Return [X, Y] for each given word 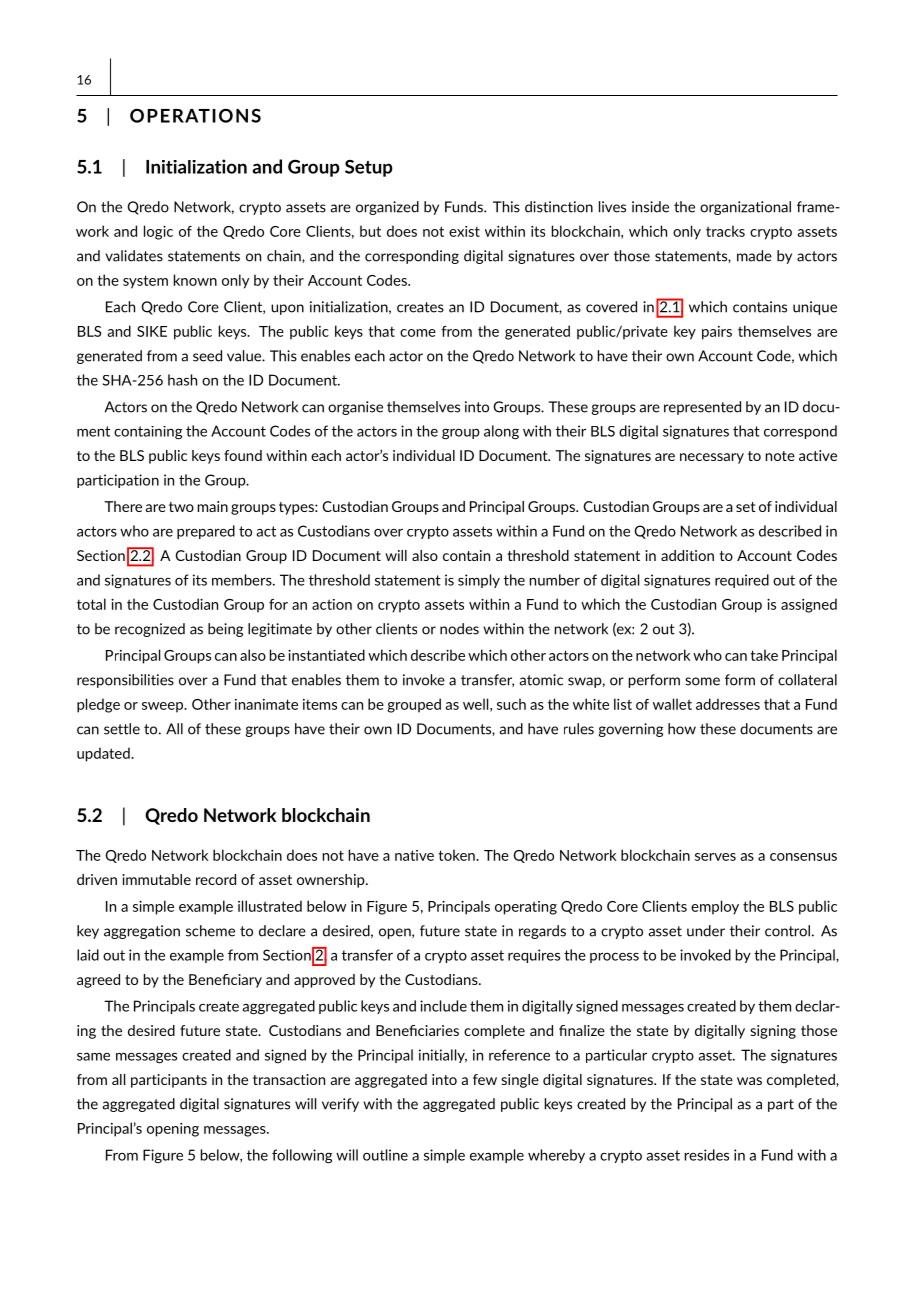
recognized [150, 630]
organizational [745, 208]
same [93, 1057]
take [764, 655]
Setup [369, 168]
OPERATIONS [195, 115]
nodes [459, 629]
